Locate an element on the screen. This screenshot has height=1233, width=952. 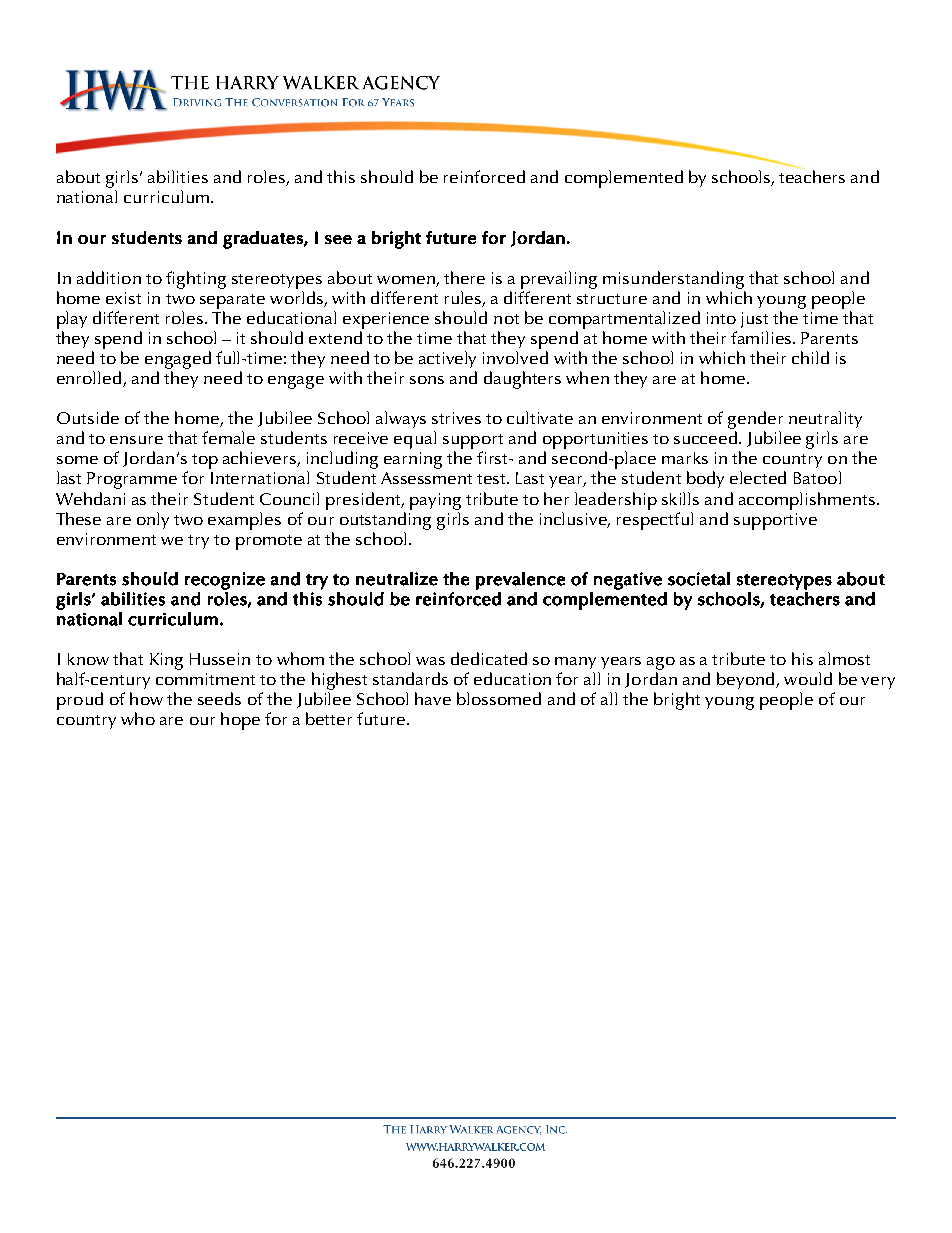
Programme is located at coordinates (132, 480).
